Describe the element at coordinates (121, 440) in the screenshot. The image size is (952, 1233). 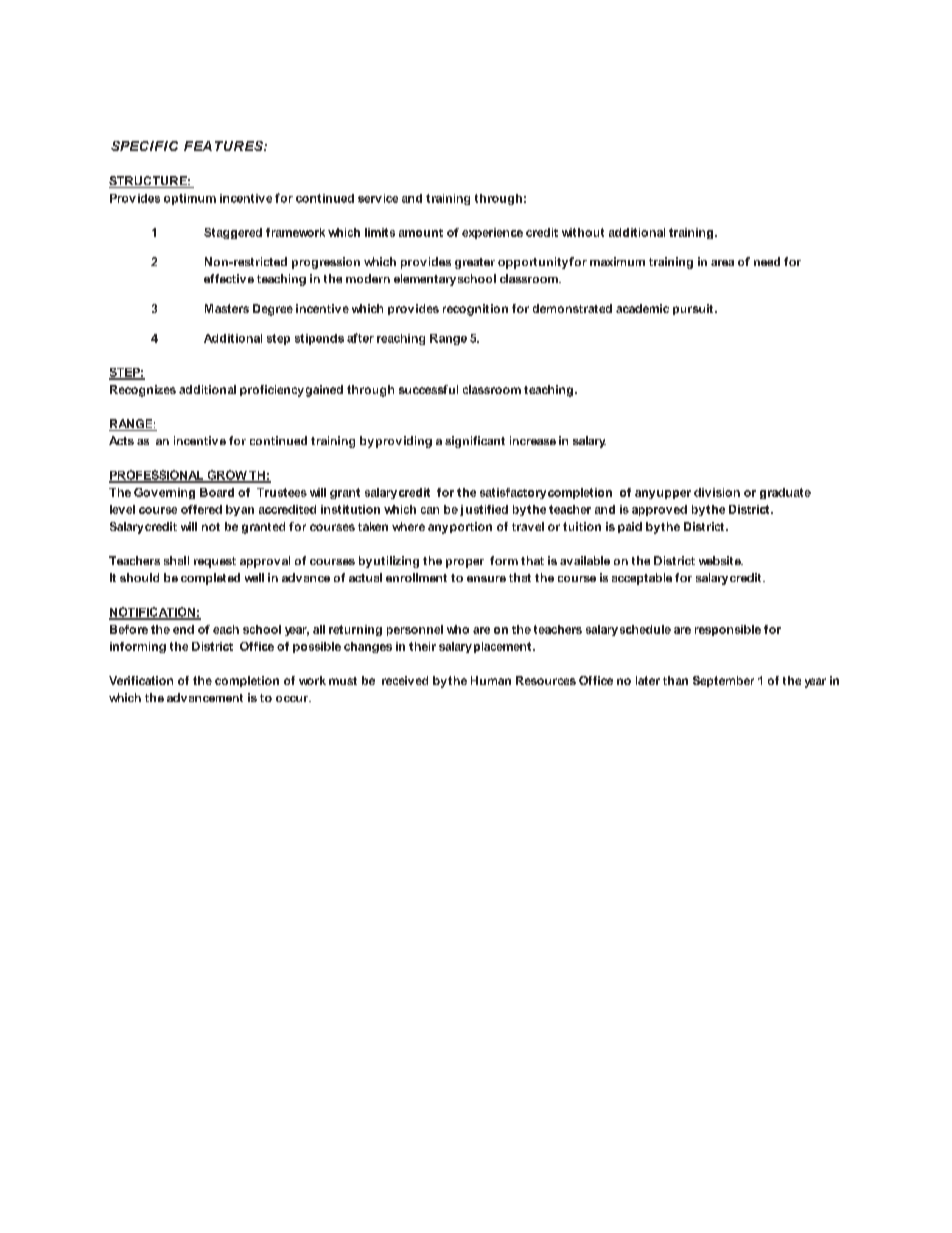
I see `Acts` at that location.
